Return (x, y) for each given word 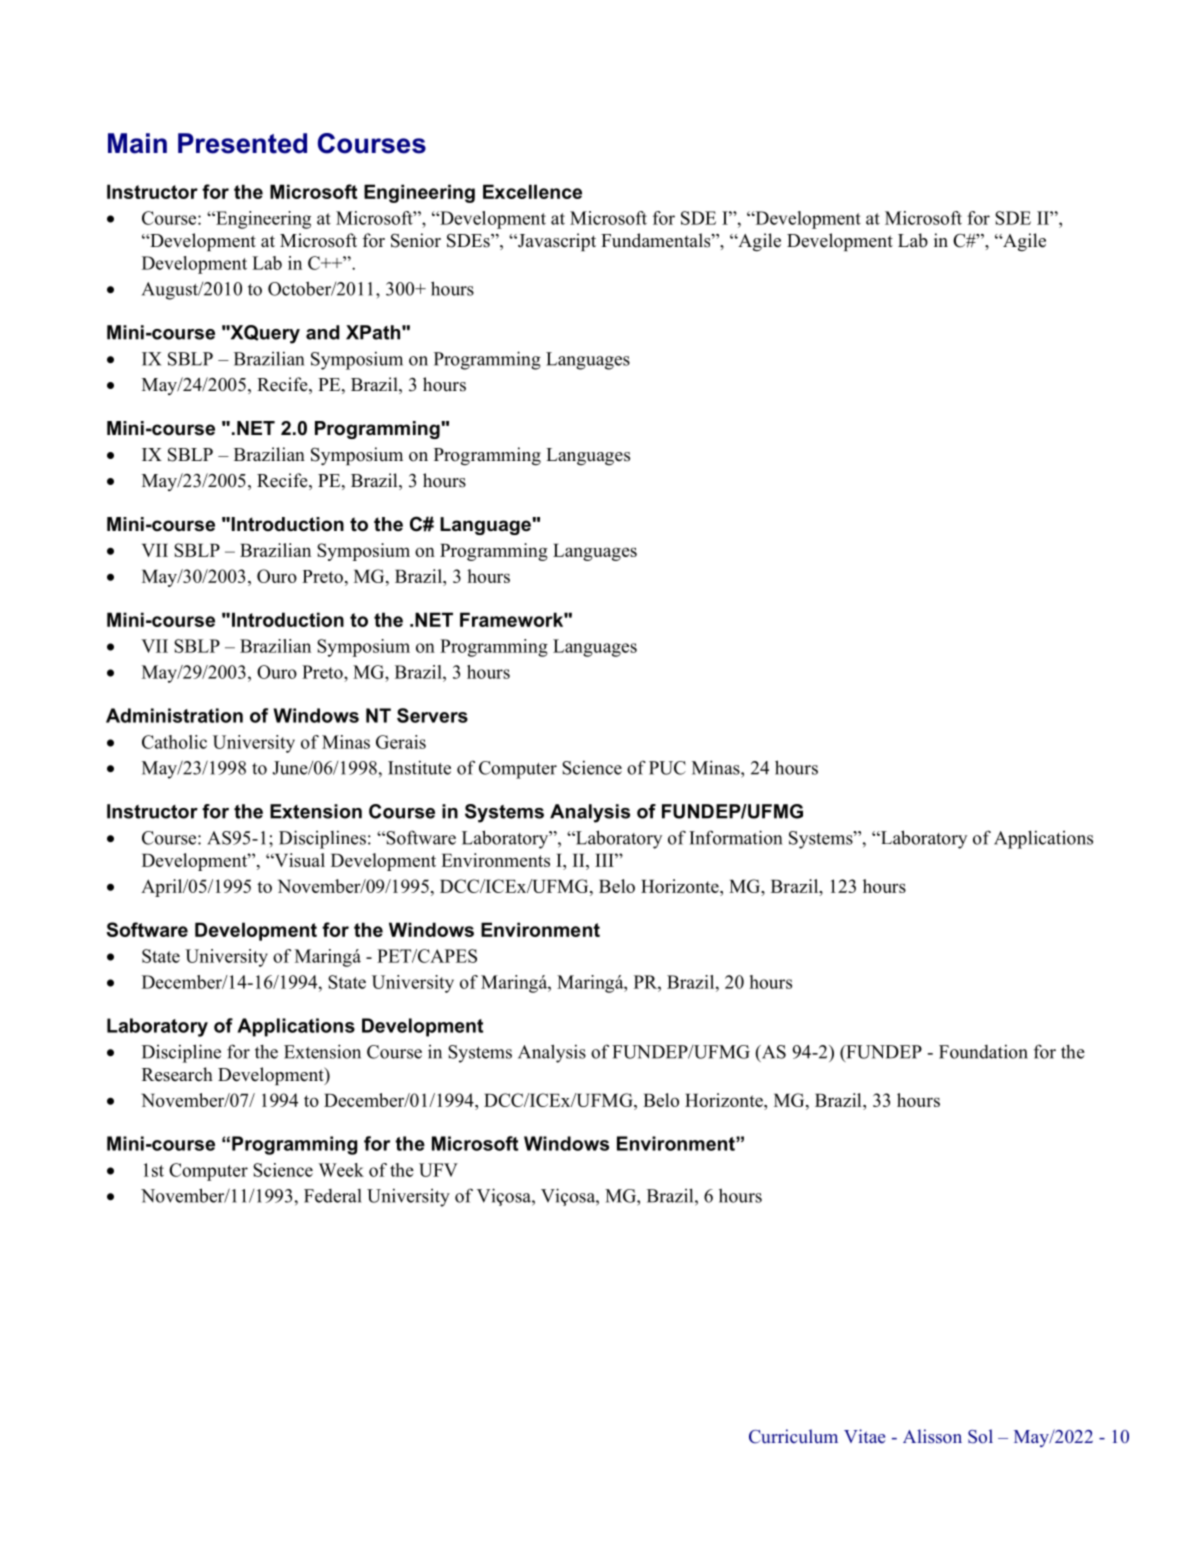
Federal (333, 1196)
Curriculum (793, 1436)
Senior (416, 240)
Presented (242, 143)
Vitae (864, 1436)
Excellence (532, 191)
